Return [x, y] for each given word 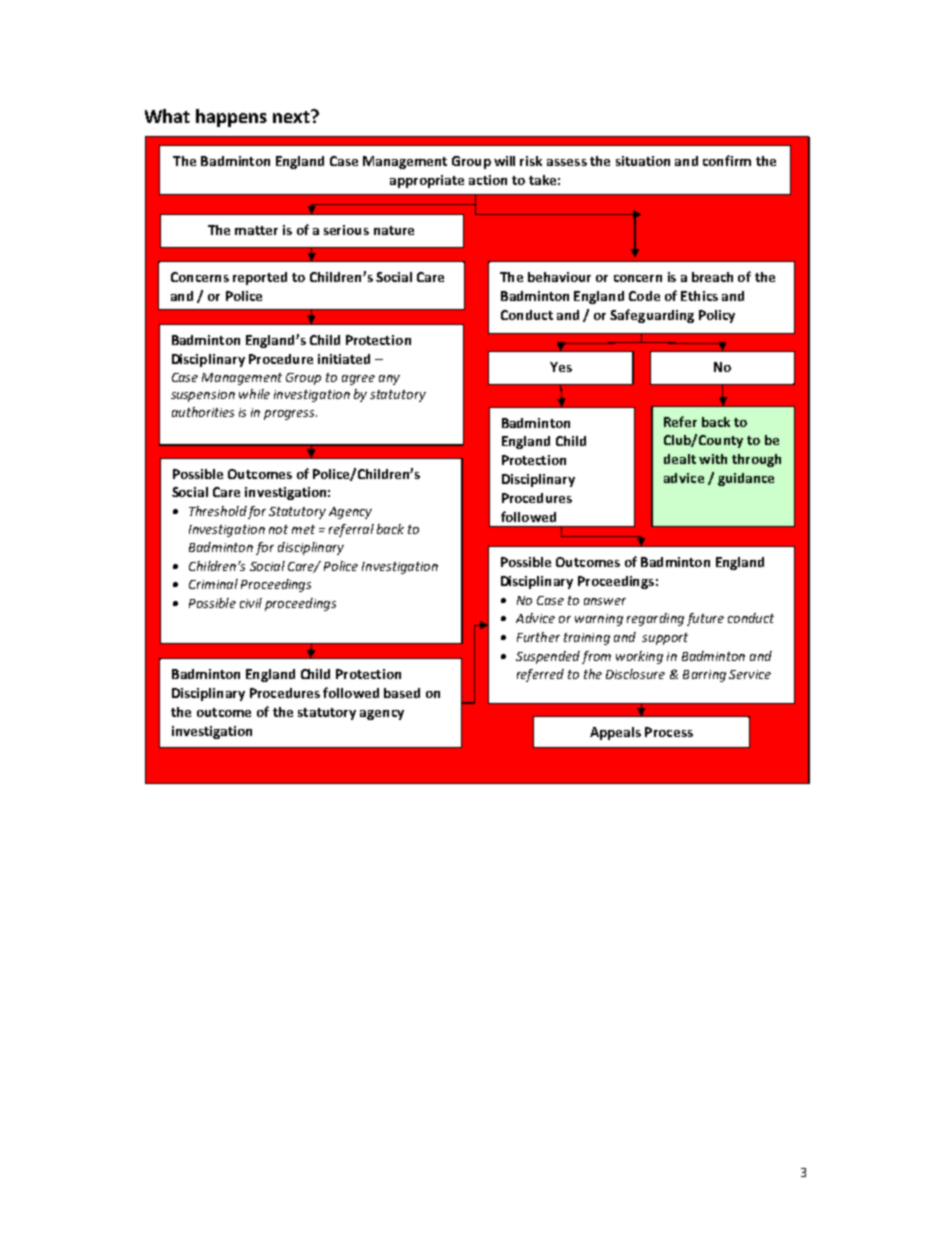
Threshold [218, 511]
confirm [727, 160]
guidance [746, 479]
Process [669, 732]
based [402, 693]
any [389, 380]
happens [231, 118]
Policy [717, 316]
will [504, 161]
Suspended [548, 657]
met [303, 529]
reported [260, 278]
